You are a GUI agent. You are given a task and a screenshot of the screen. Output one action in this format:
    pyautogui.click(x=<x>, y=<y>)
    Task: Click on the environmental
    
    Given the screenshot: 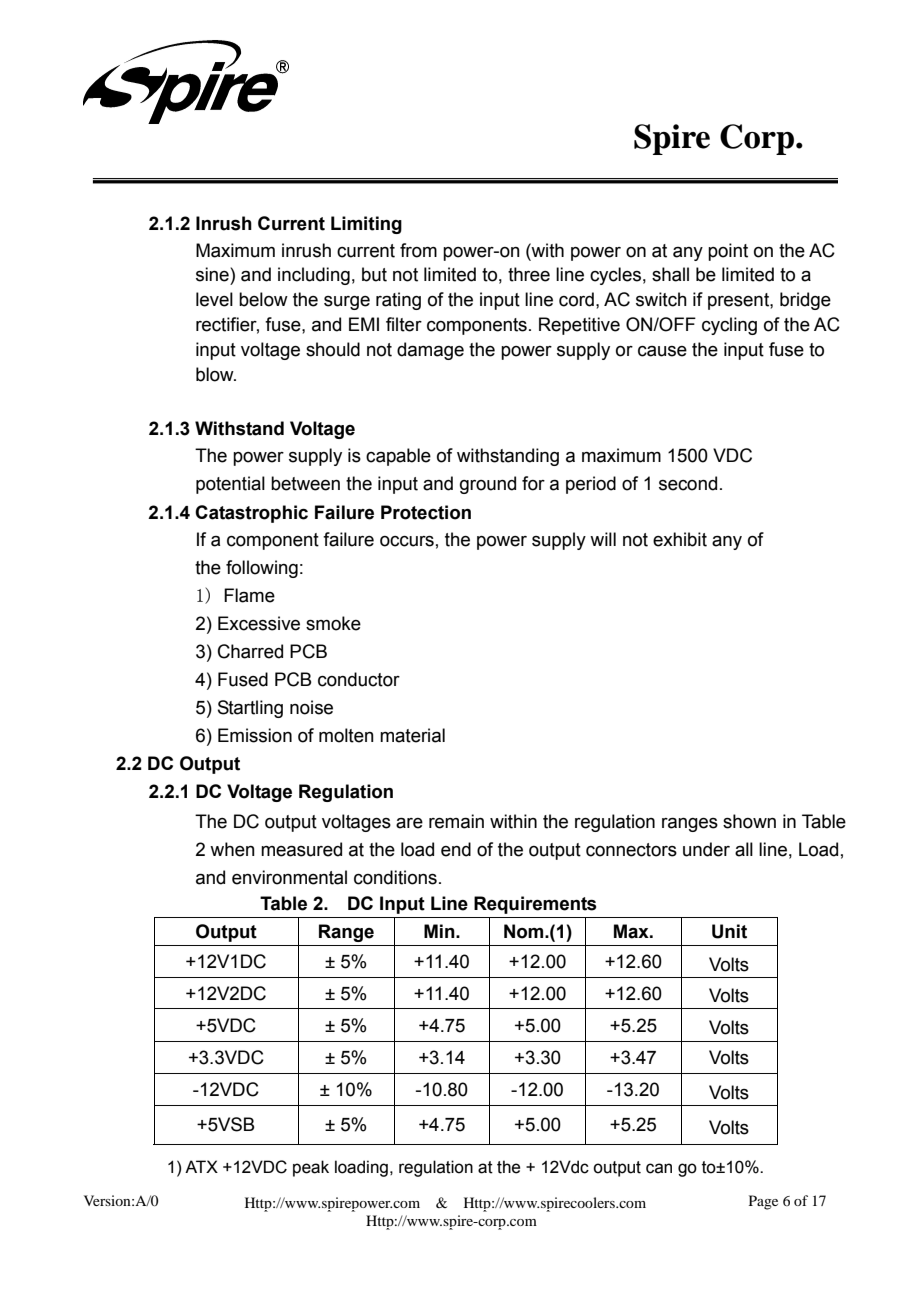 What is the action you would take?
    pyautogui.click(x=289, y=877)
